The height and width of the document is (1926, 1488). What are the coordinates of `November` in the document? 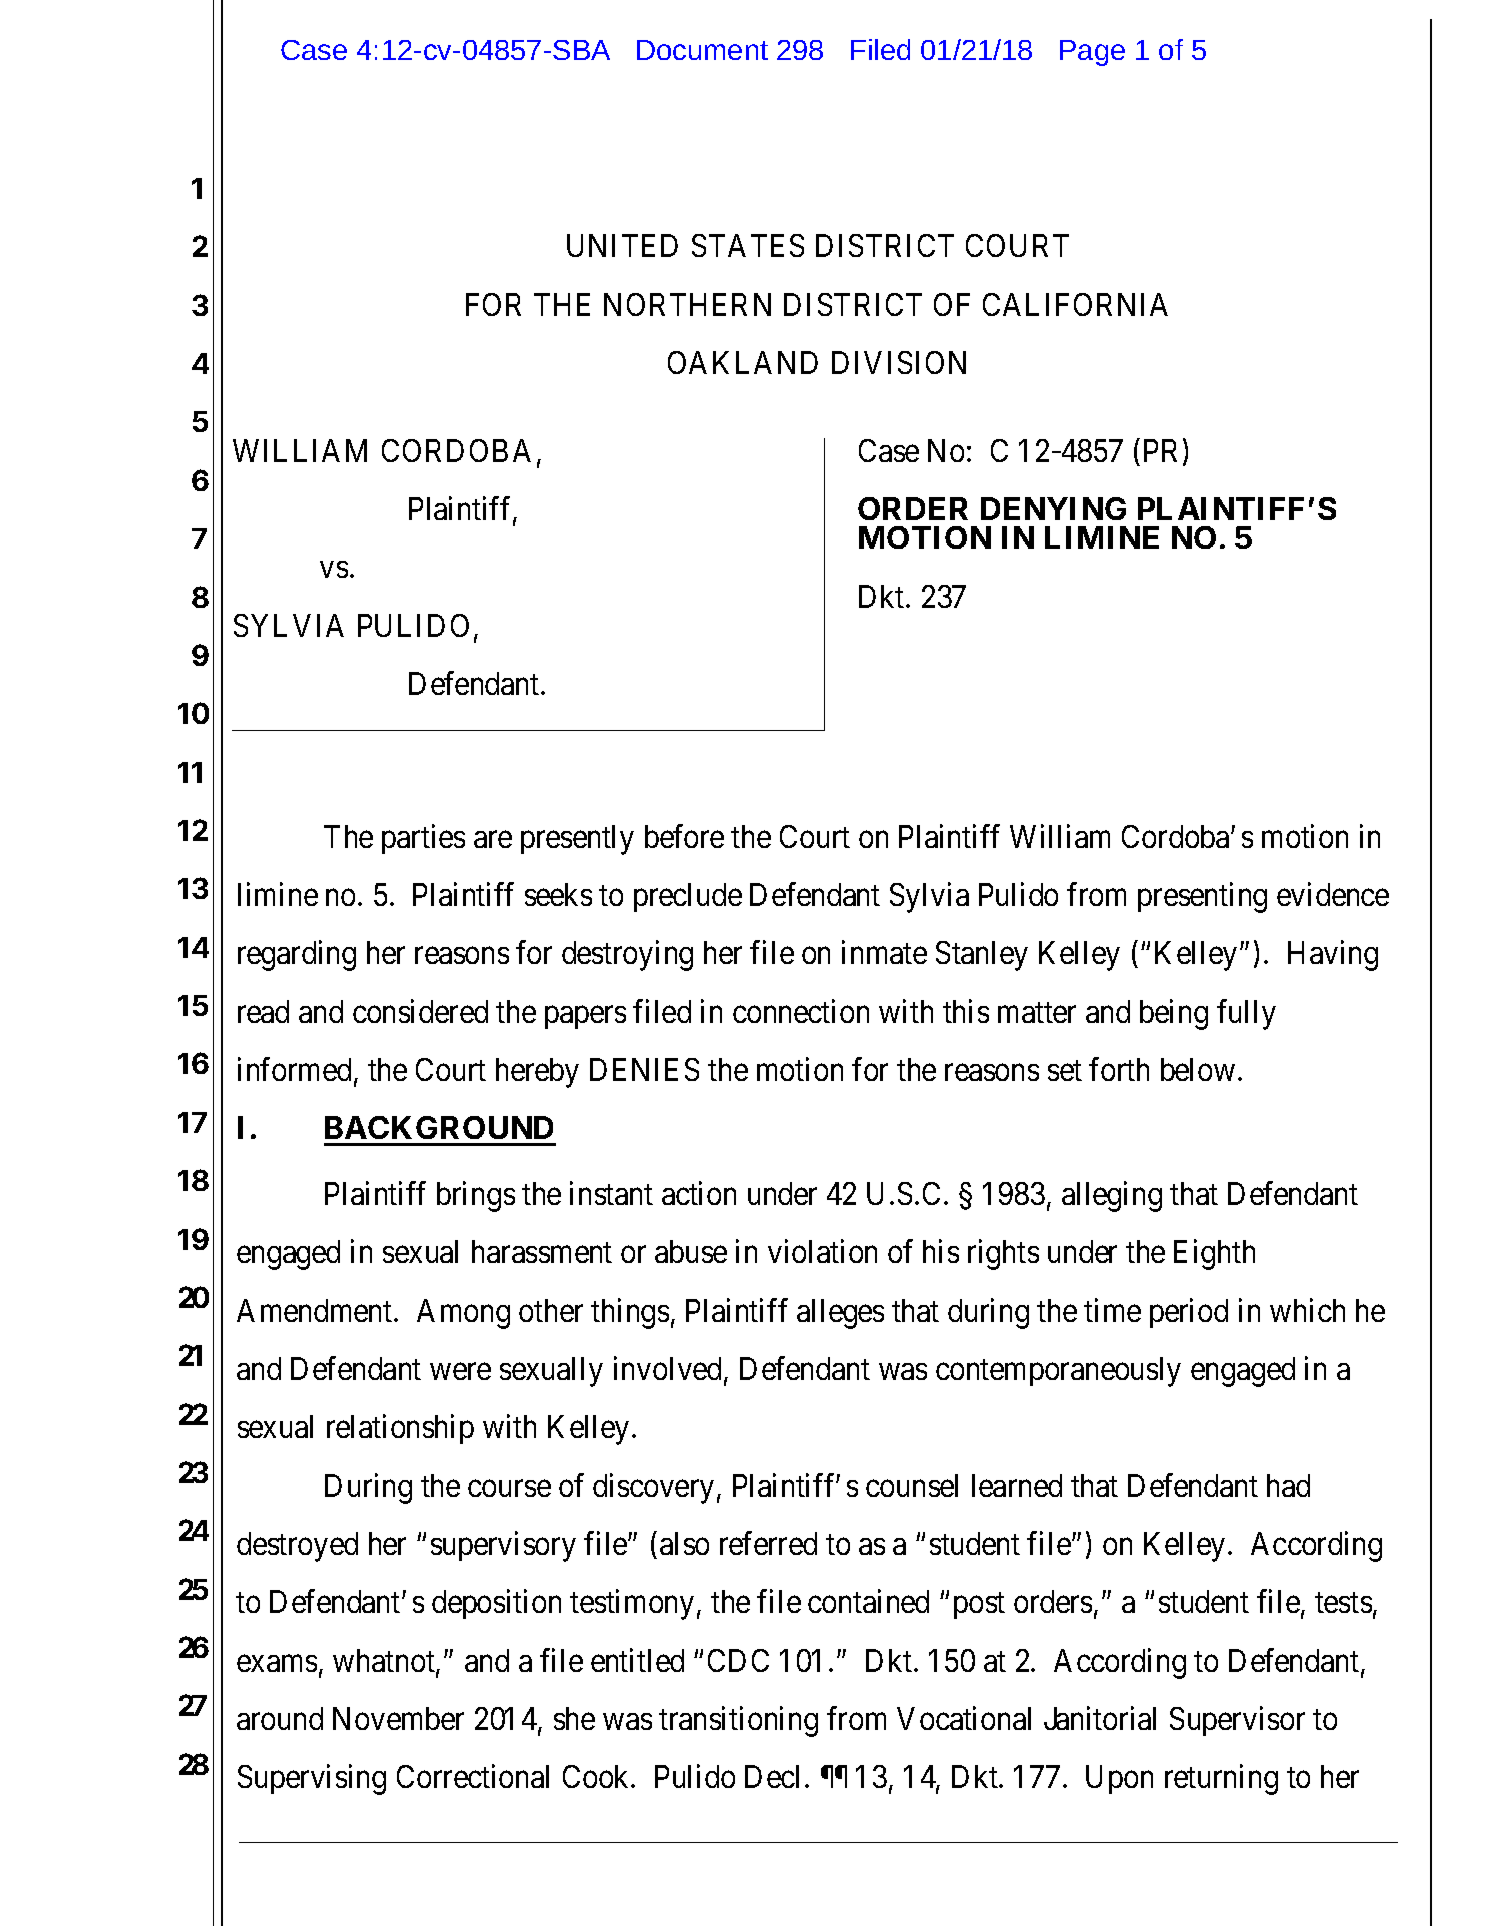 It's located at (398, 1718).
